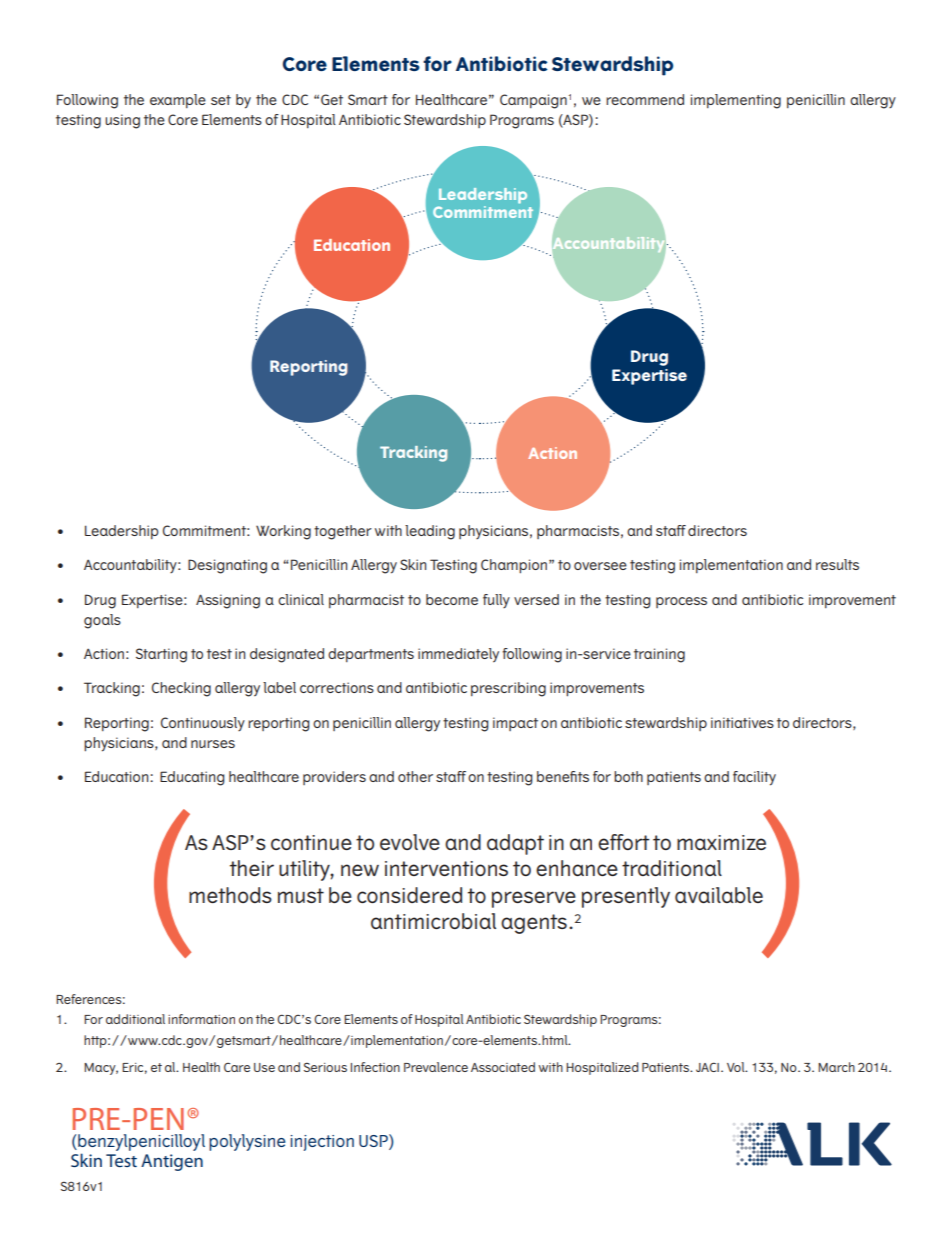 This screenshot has width=952, height=1233. What do you see at coordinates (736, 101) in the screenshot?
I see `implementing` at bounding box center [736, 101].
